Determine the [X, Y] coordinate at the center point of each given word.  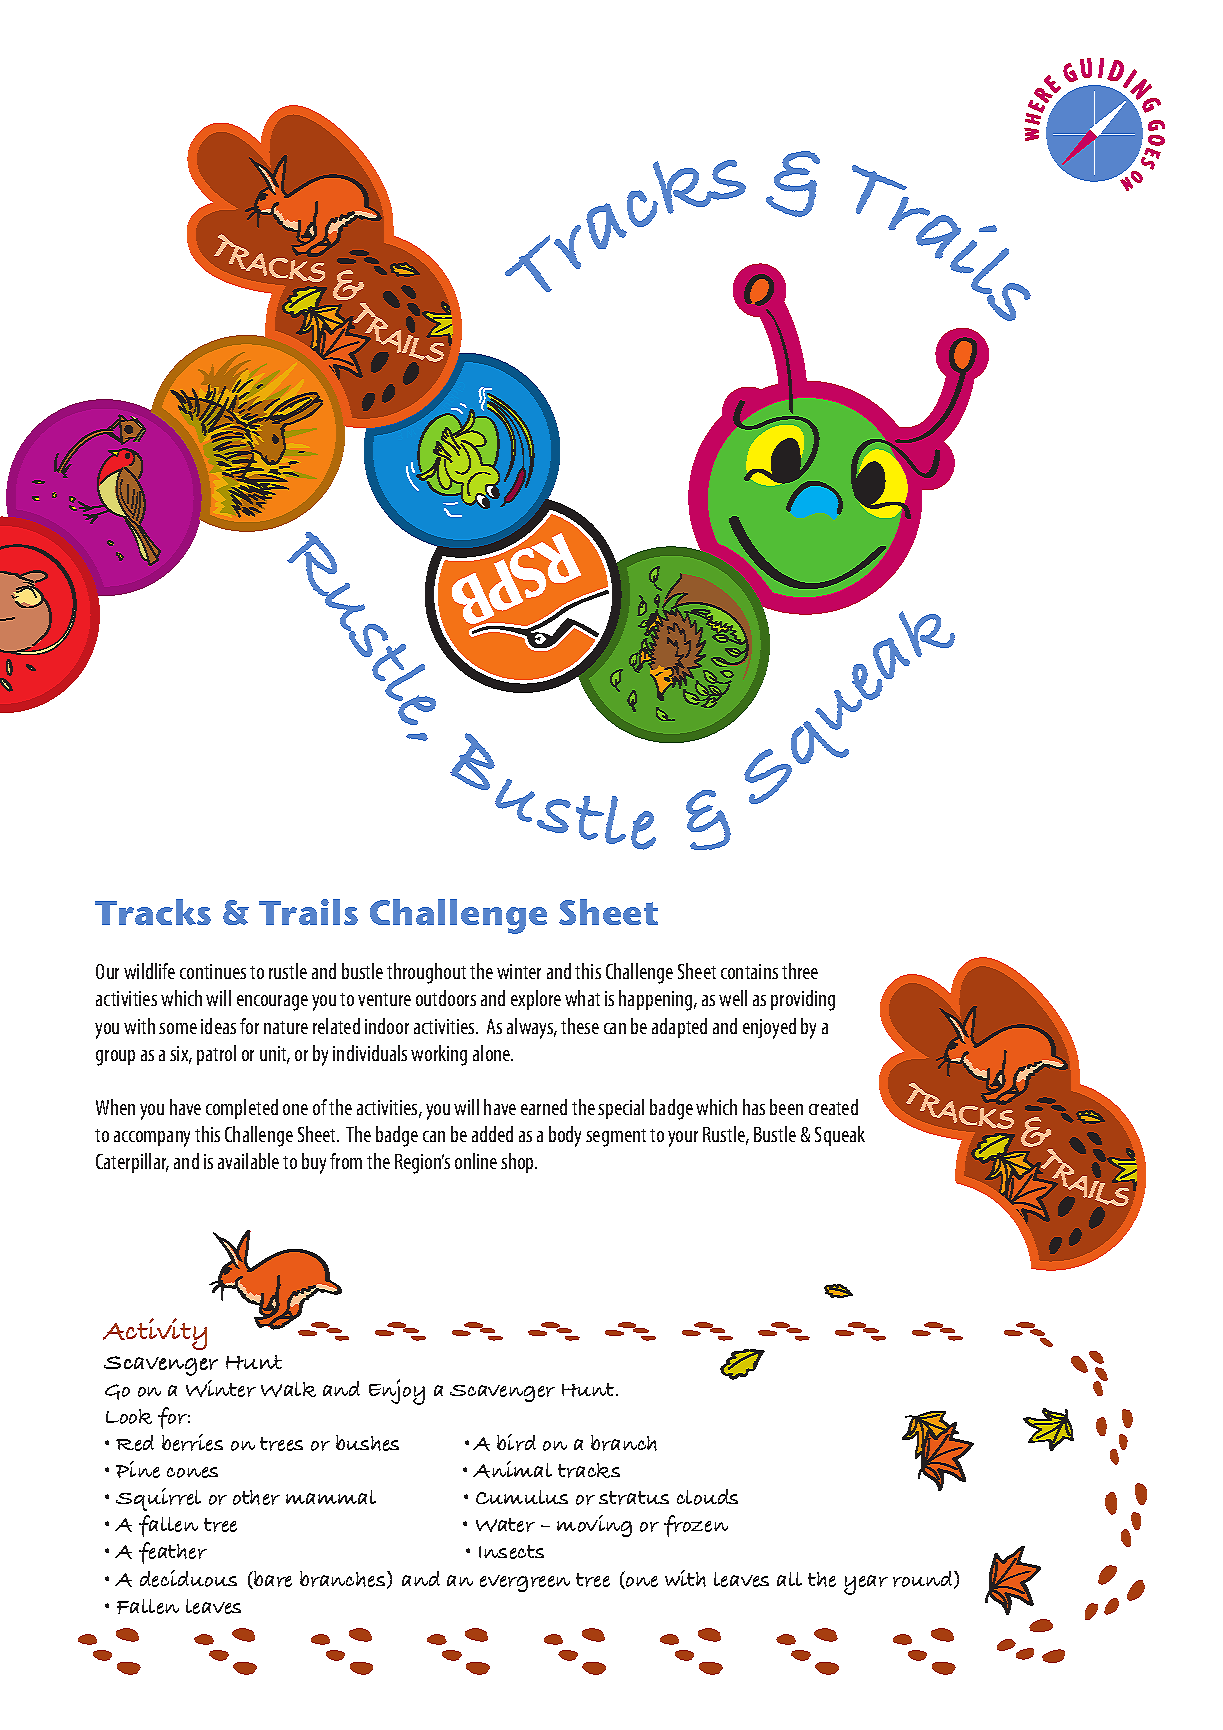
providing [803, 1000]
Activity [155, 1334]
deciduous [188, 1578]
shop [519, 1163]
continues [213, 971]
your [683, 1139]
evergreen [525, 1583]
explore [536, 1000]
